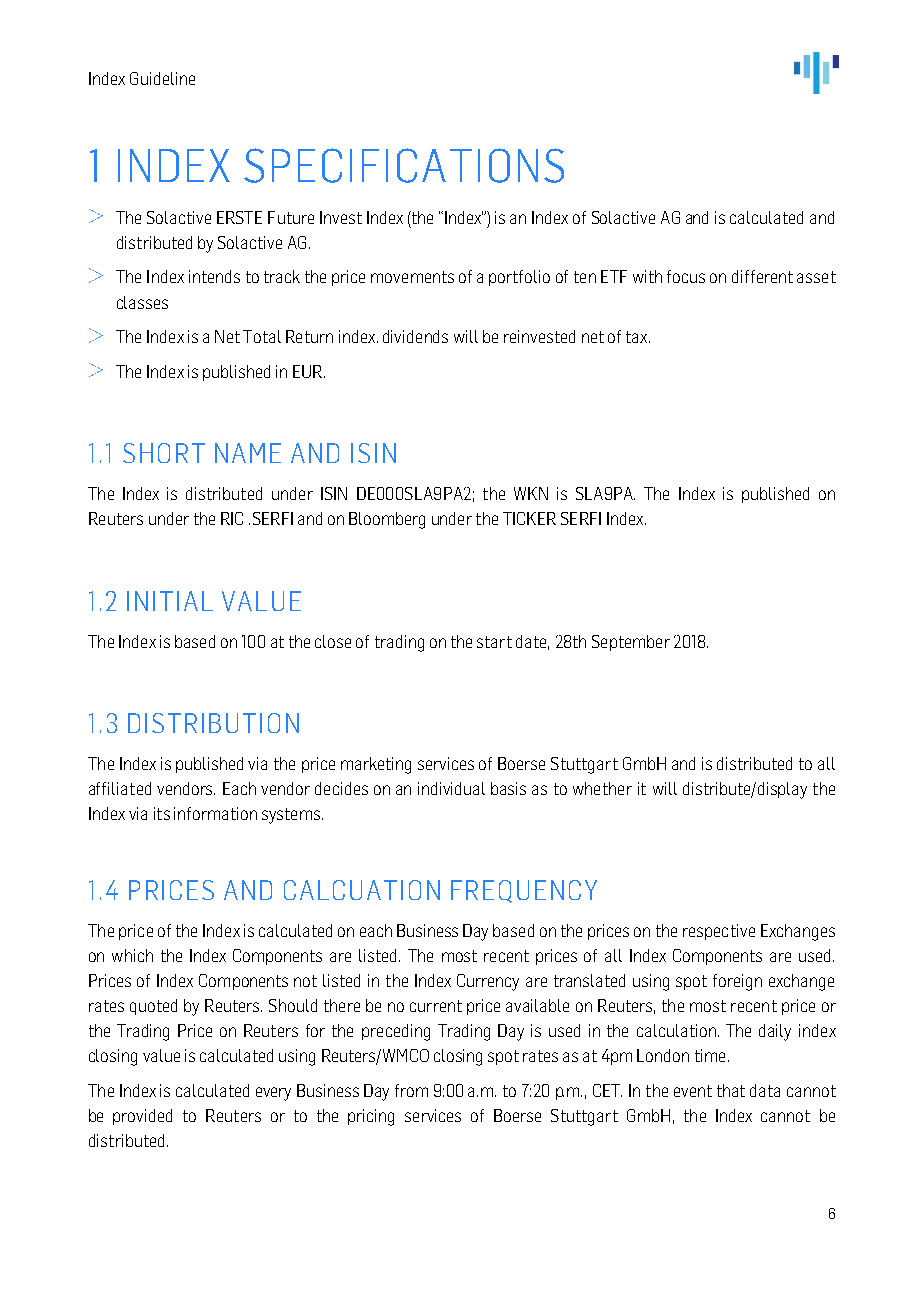 Image resolution: width=924 pixels, height=1308 pixels. I want to click on Guideline, so click(162, 78).
